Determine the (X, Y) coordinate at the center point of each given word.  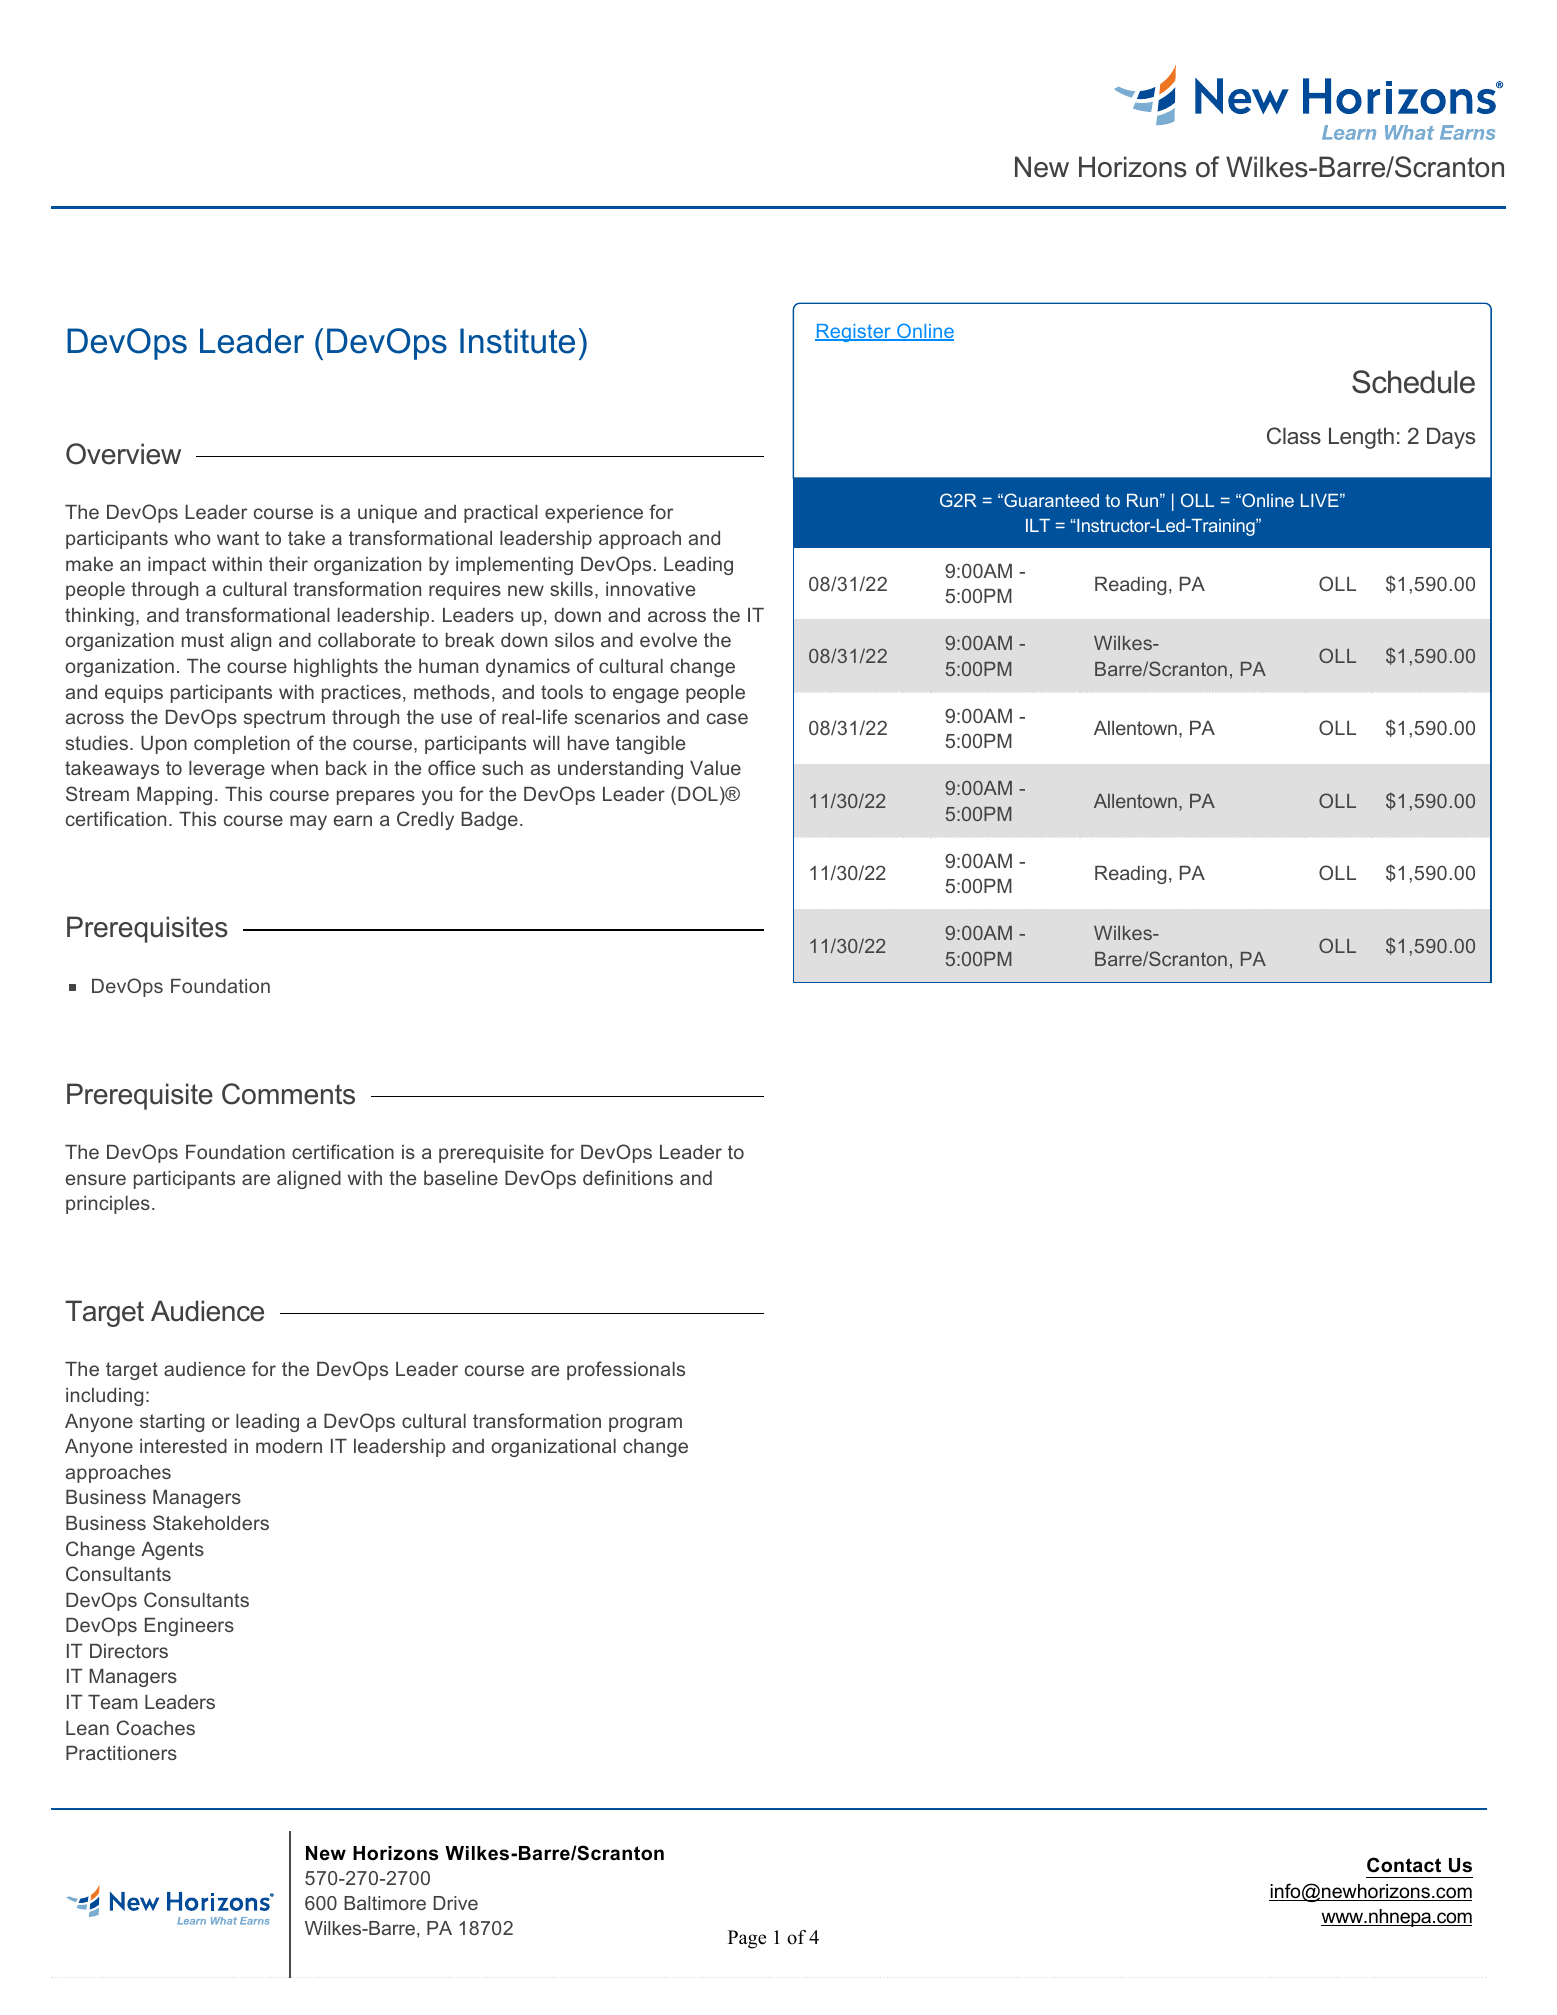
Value (715, 768)
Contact (1404, 1865)
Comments (288, 1094)
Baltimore (385, 1903)
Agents (172, 1551)
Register (854, 333)
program (645, 1424)
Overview (123, 454)
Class (1294, 436)
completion (242, 745)
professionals (626, 1370)
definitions (628, 1177)
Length (1361, 438)
